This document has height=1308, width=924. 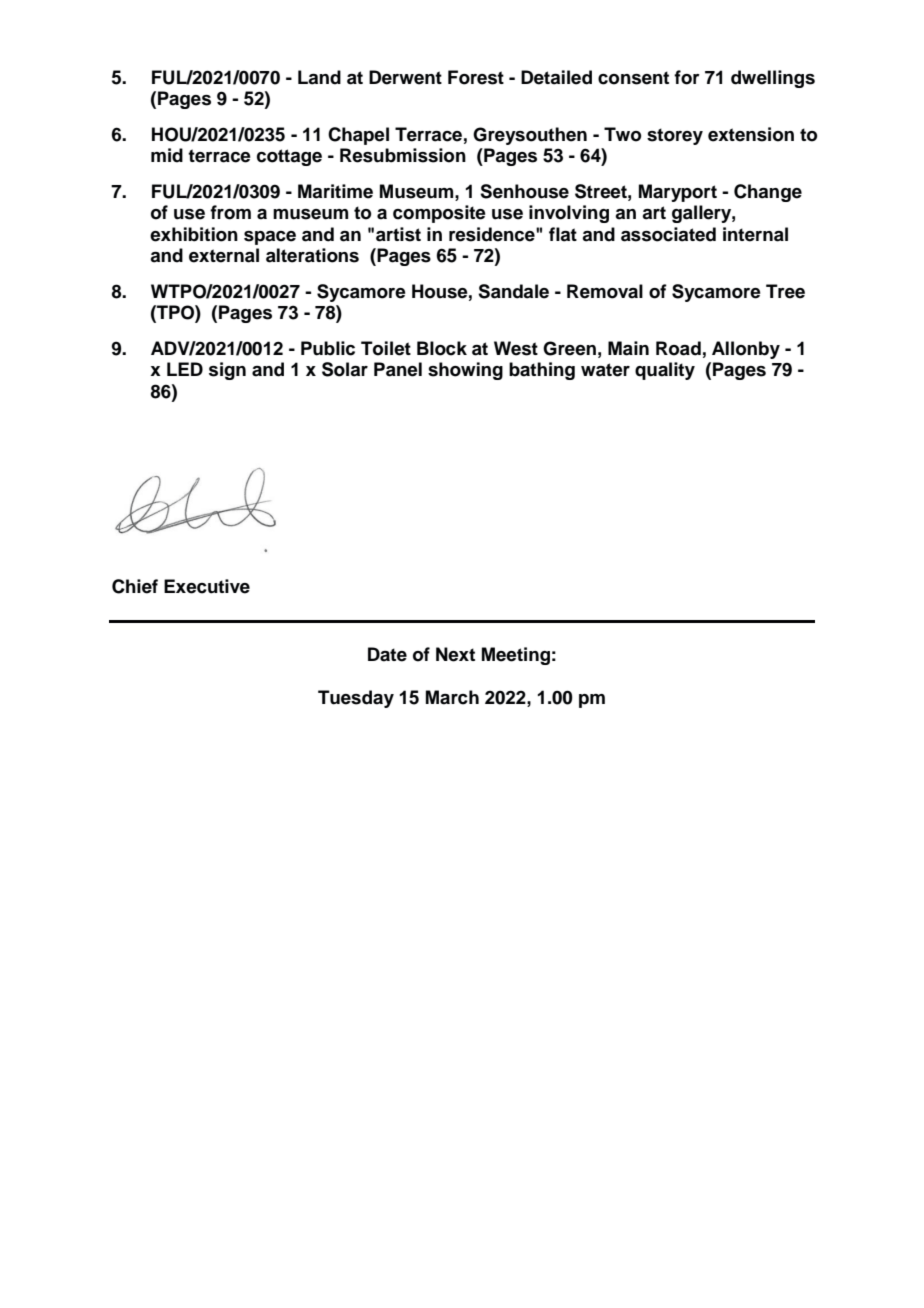 I want to click on Block, so click(x=442, y=348).
